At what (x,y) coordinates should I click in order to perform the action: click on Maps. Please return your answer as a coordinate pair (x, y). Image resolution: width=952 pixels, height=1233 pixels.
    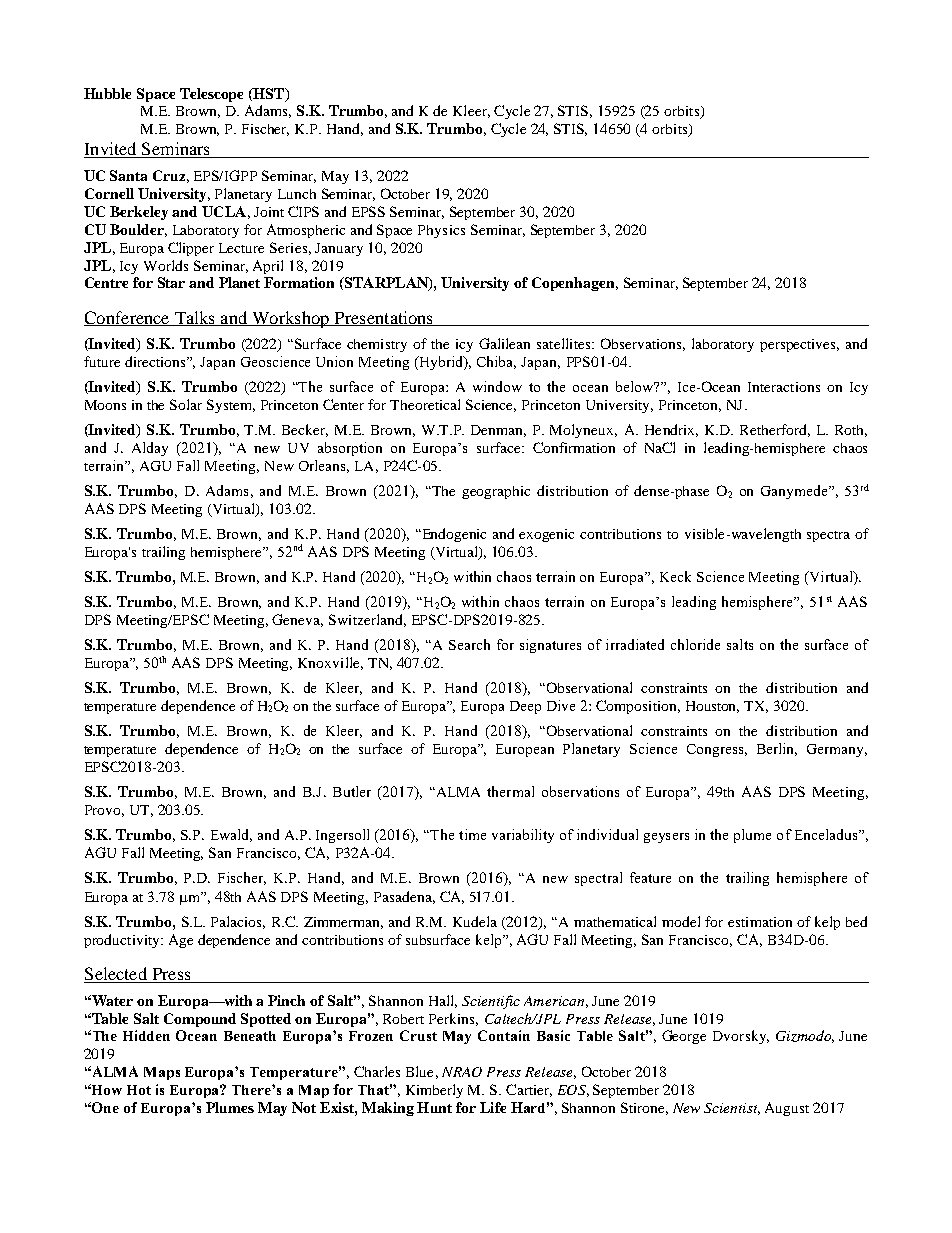
    Looking at the image, I should click on (162, 1073).
